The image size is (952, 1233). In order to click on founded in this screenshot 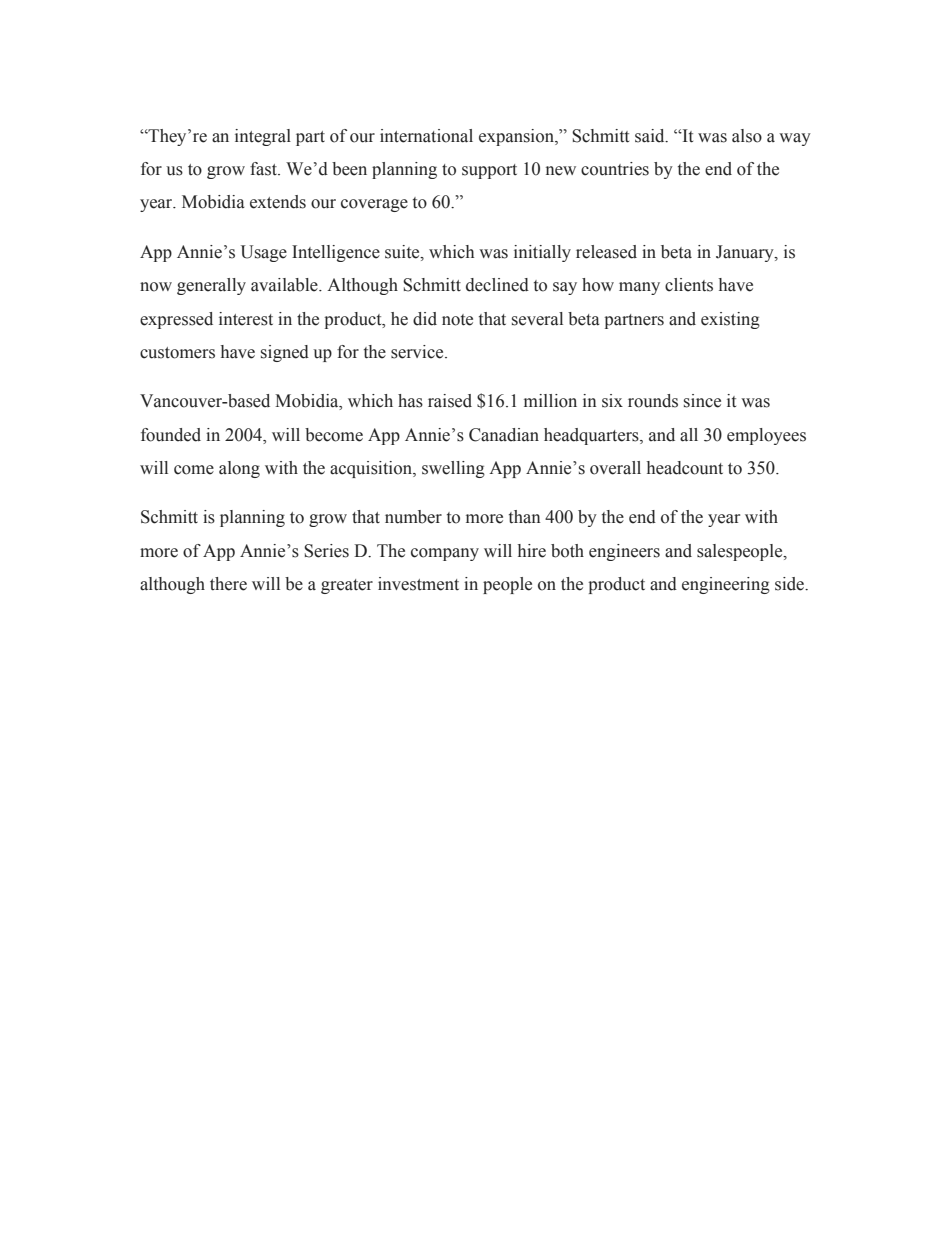, I will do `click(171, 435)`.
